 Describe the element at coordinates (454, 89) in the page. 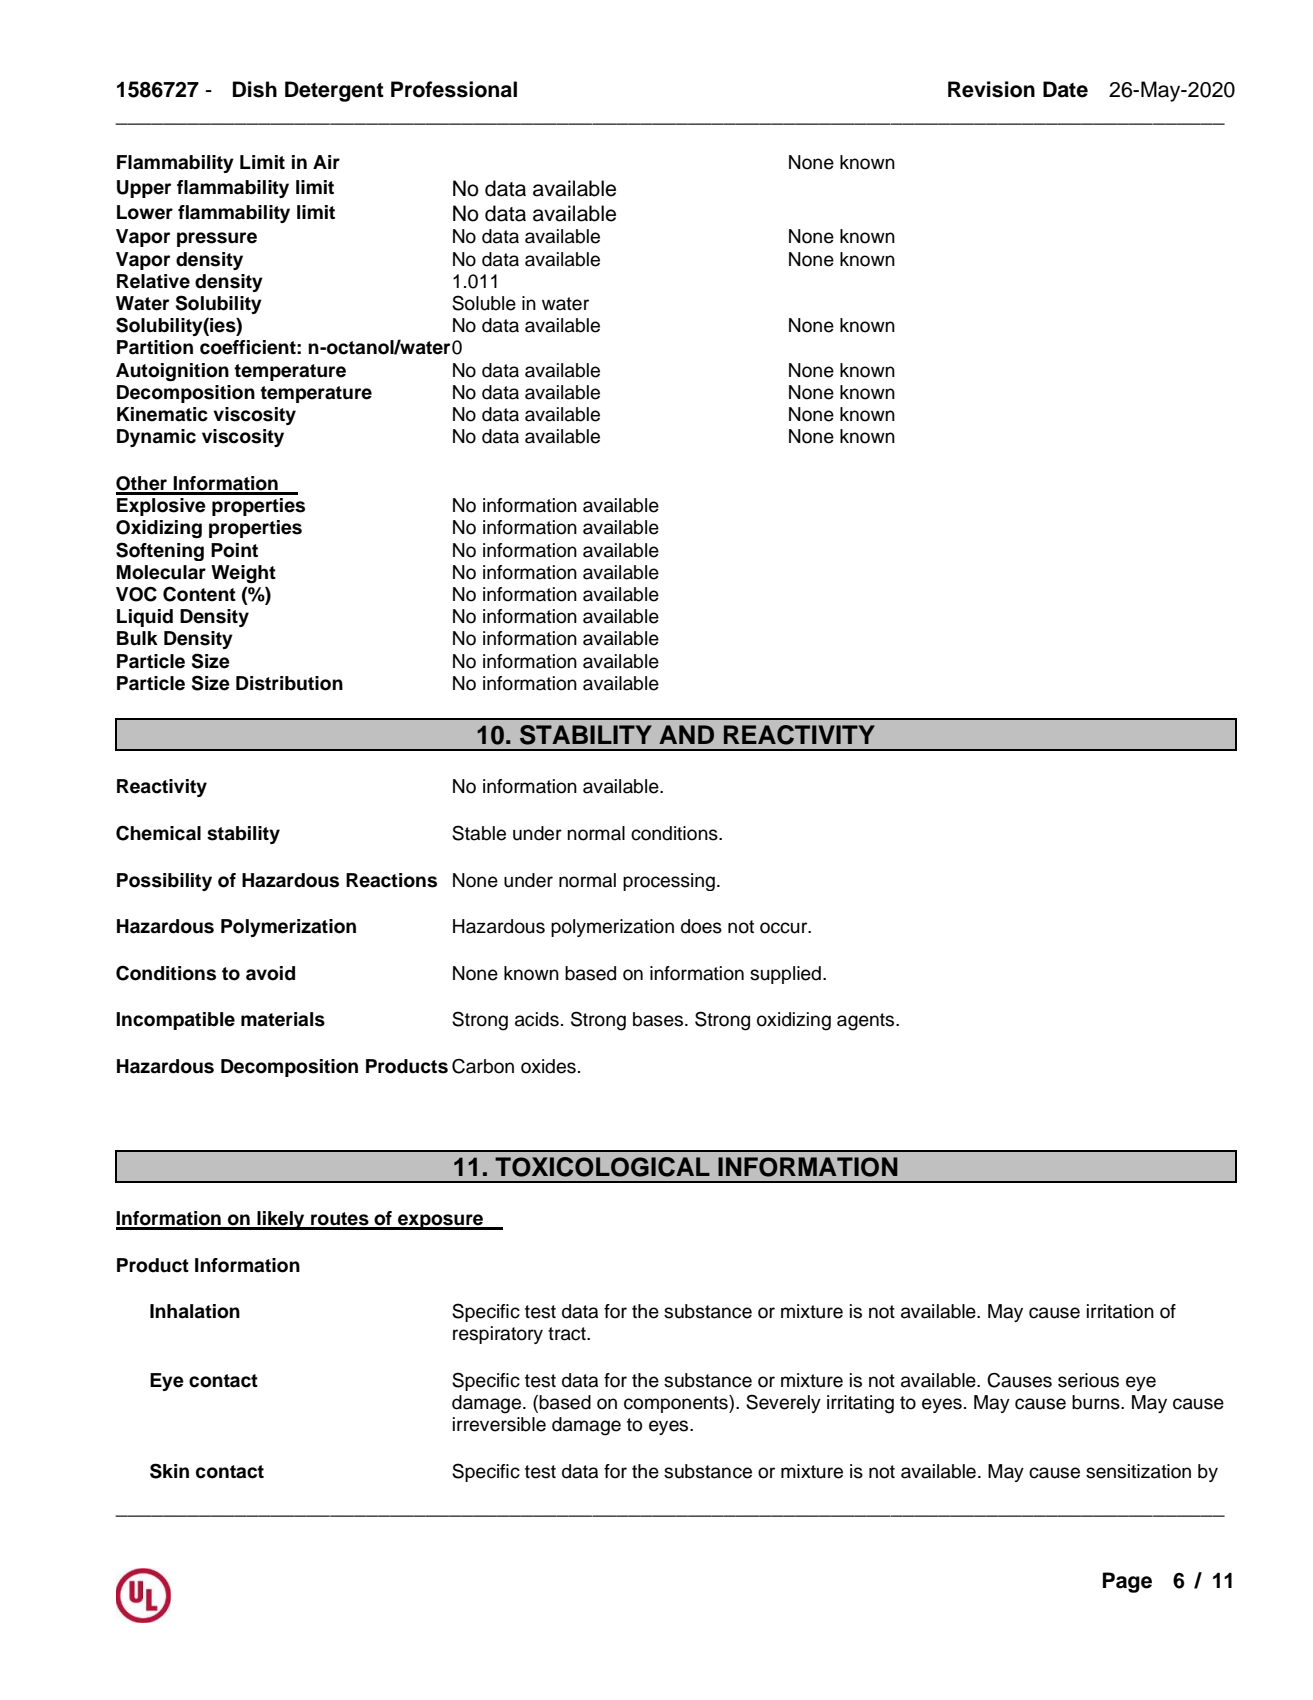

I see `Professional` at that location.
